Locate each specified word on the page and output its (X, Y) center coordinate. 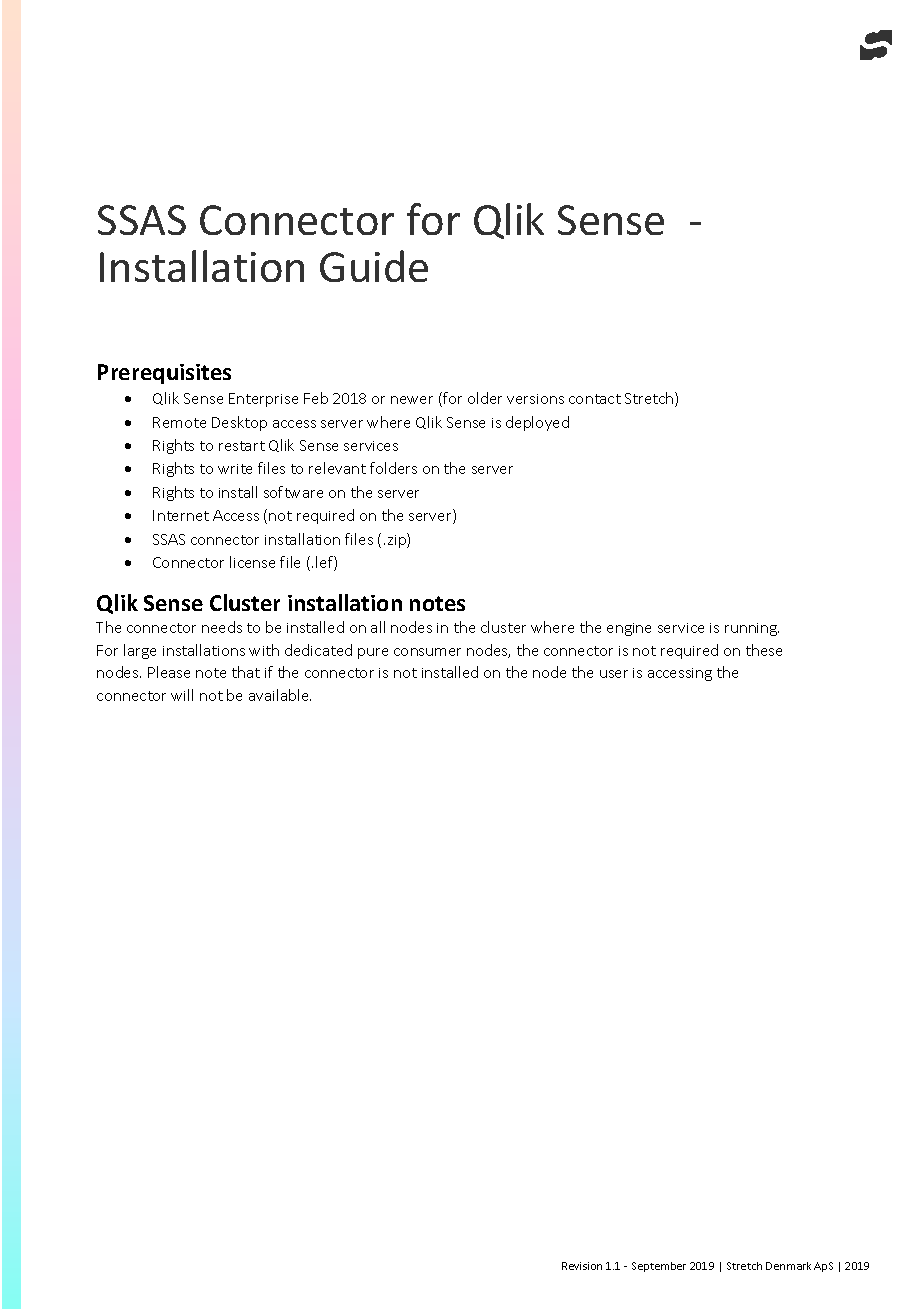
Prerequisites (164, 374)
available (280, 695)
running (752, 629)
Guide (374, 266)
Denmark (788, 1266)
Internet (181, 515)
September (659, 1267)
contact (595, 399)
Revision (582, 1266)
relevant (337, 468)
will (182, 695)
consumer (427, 652)
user (614, 674)
